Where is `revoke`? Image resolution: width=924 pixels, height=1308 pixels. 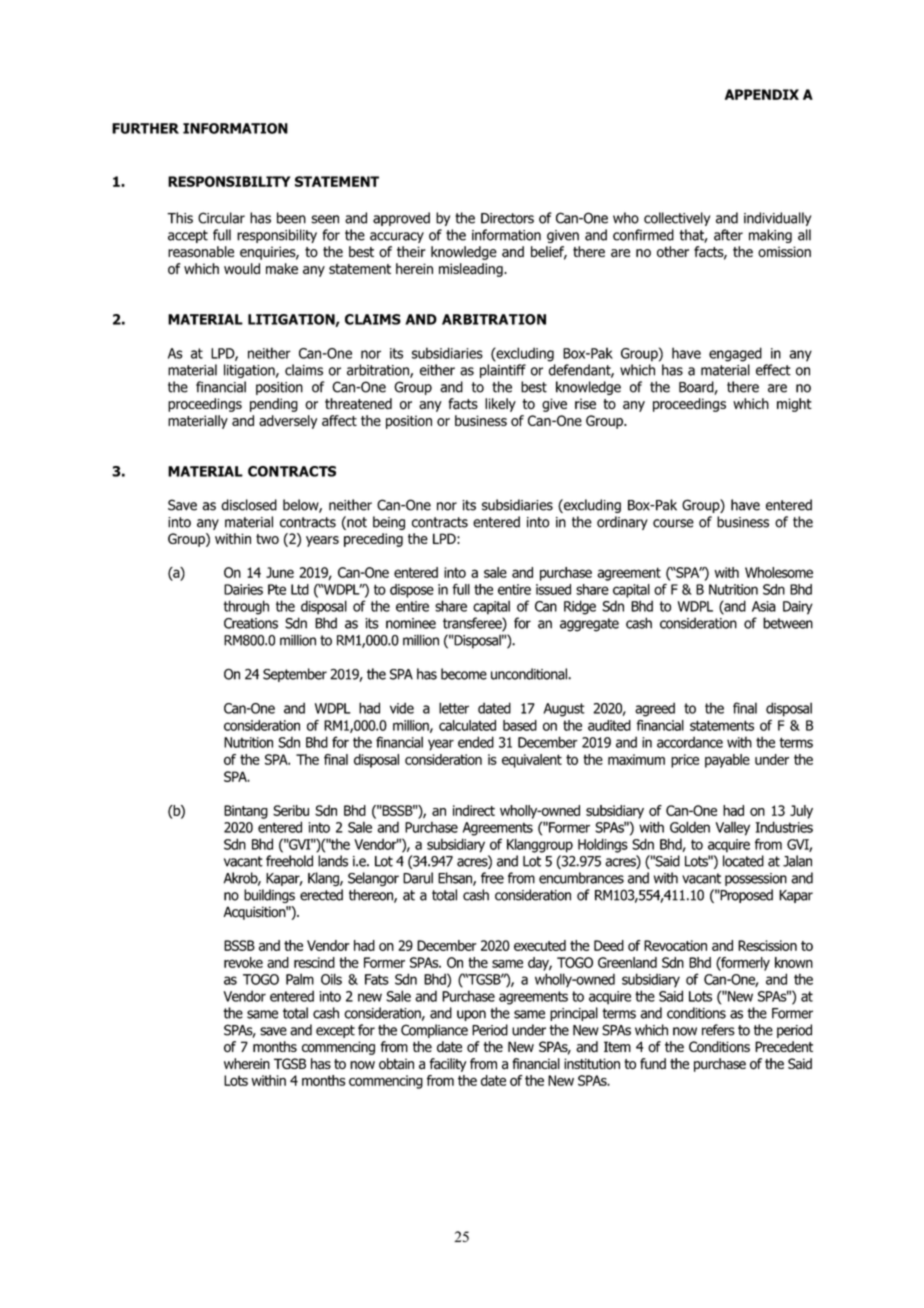 revoke is located at coordinates (243, 962).
